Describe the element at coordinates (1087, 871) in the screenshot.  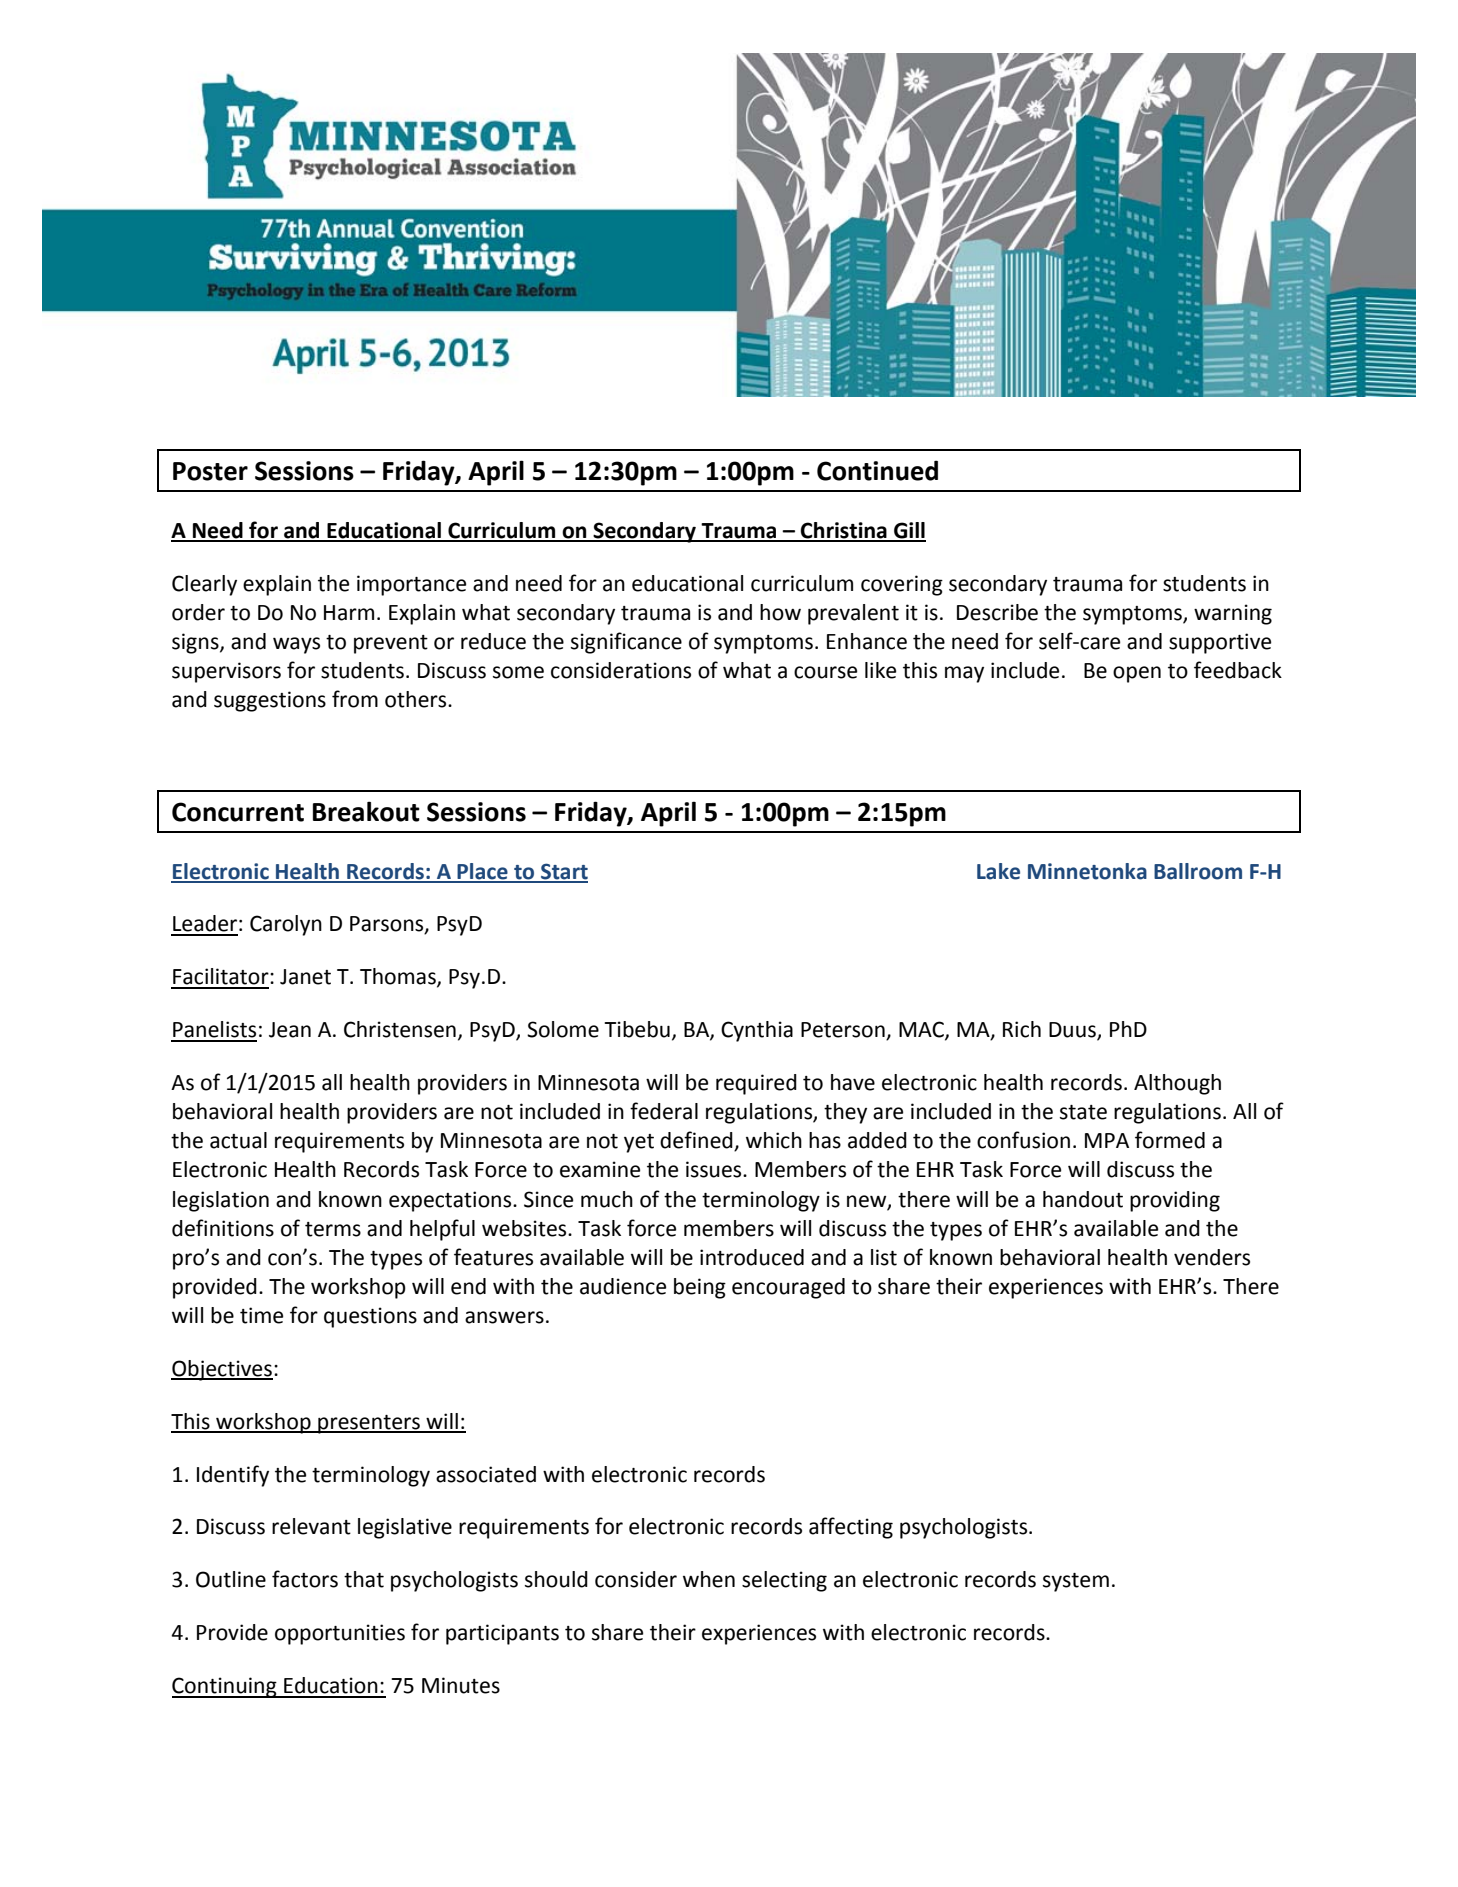
I see `Minnetonka` at that location.
